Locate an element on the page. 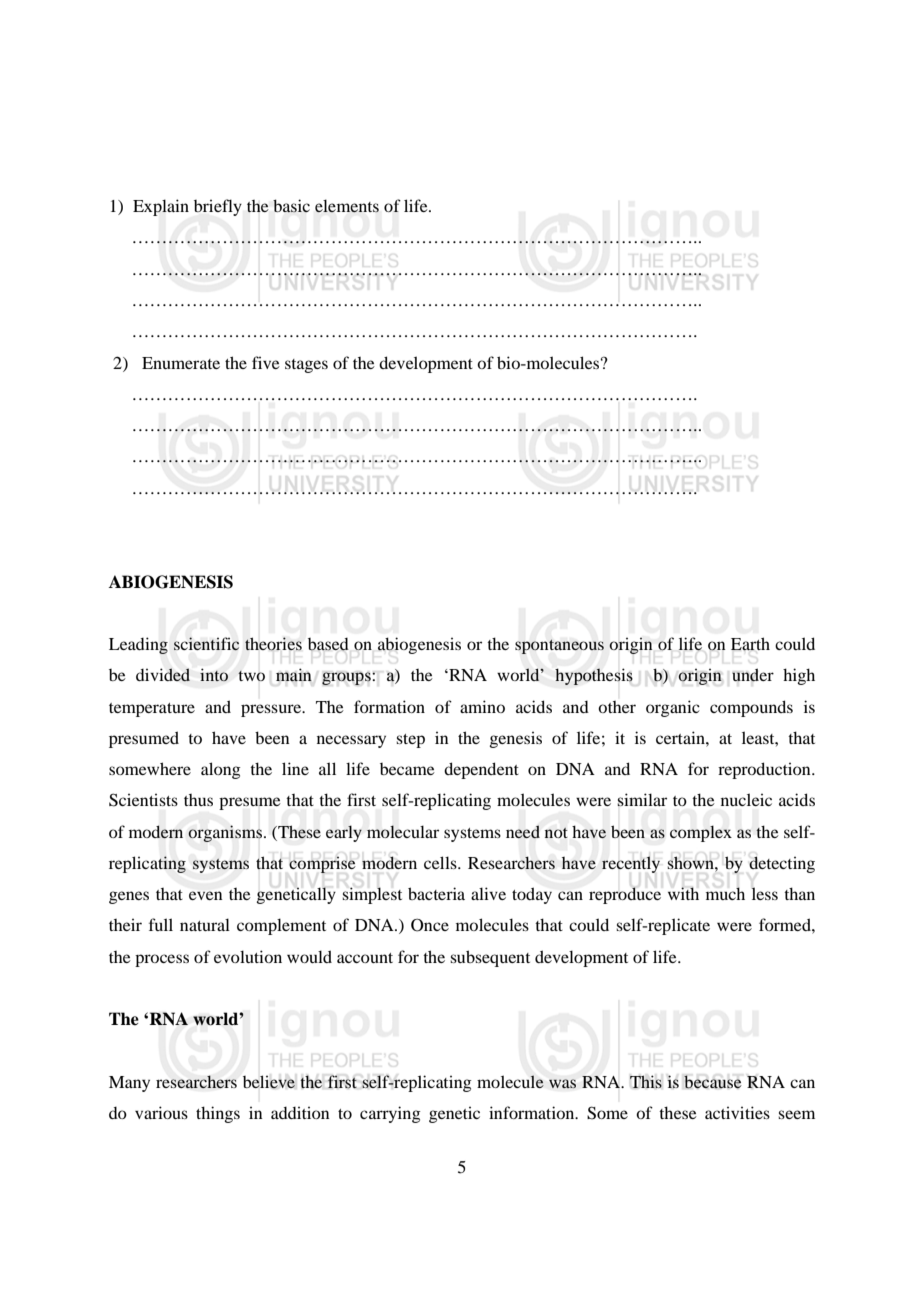  into is located at coordinates (214, 675).
